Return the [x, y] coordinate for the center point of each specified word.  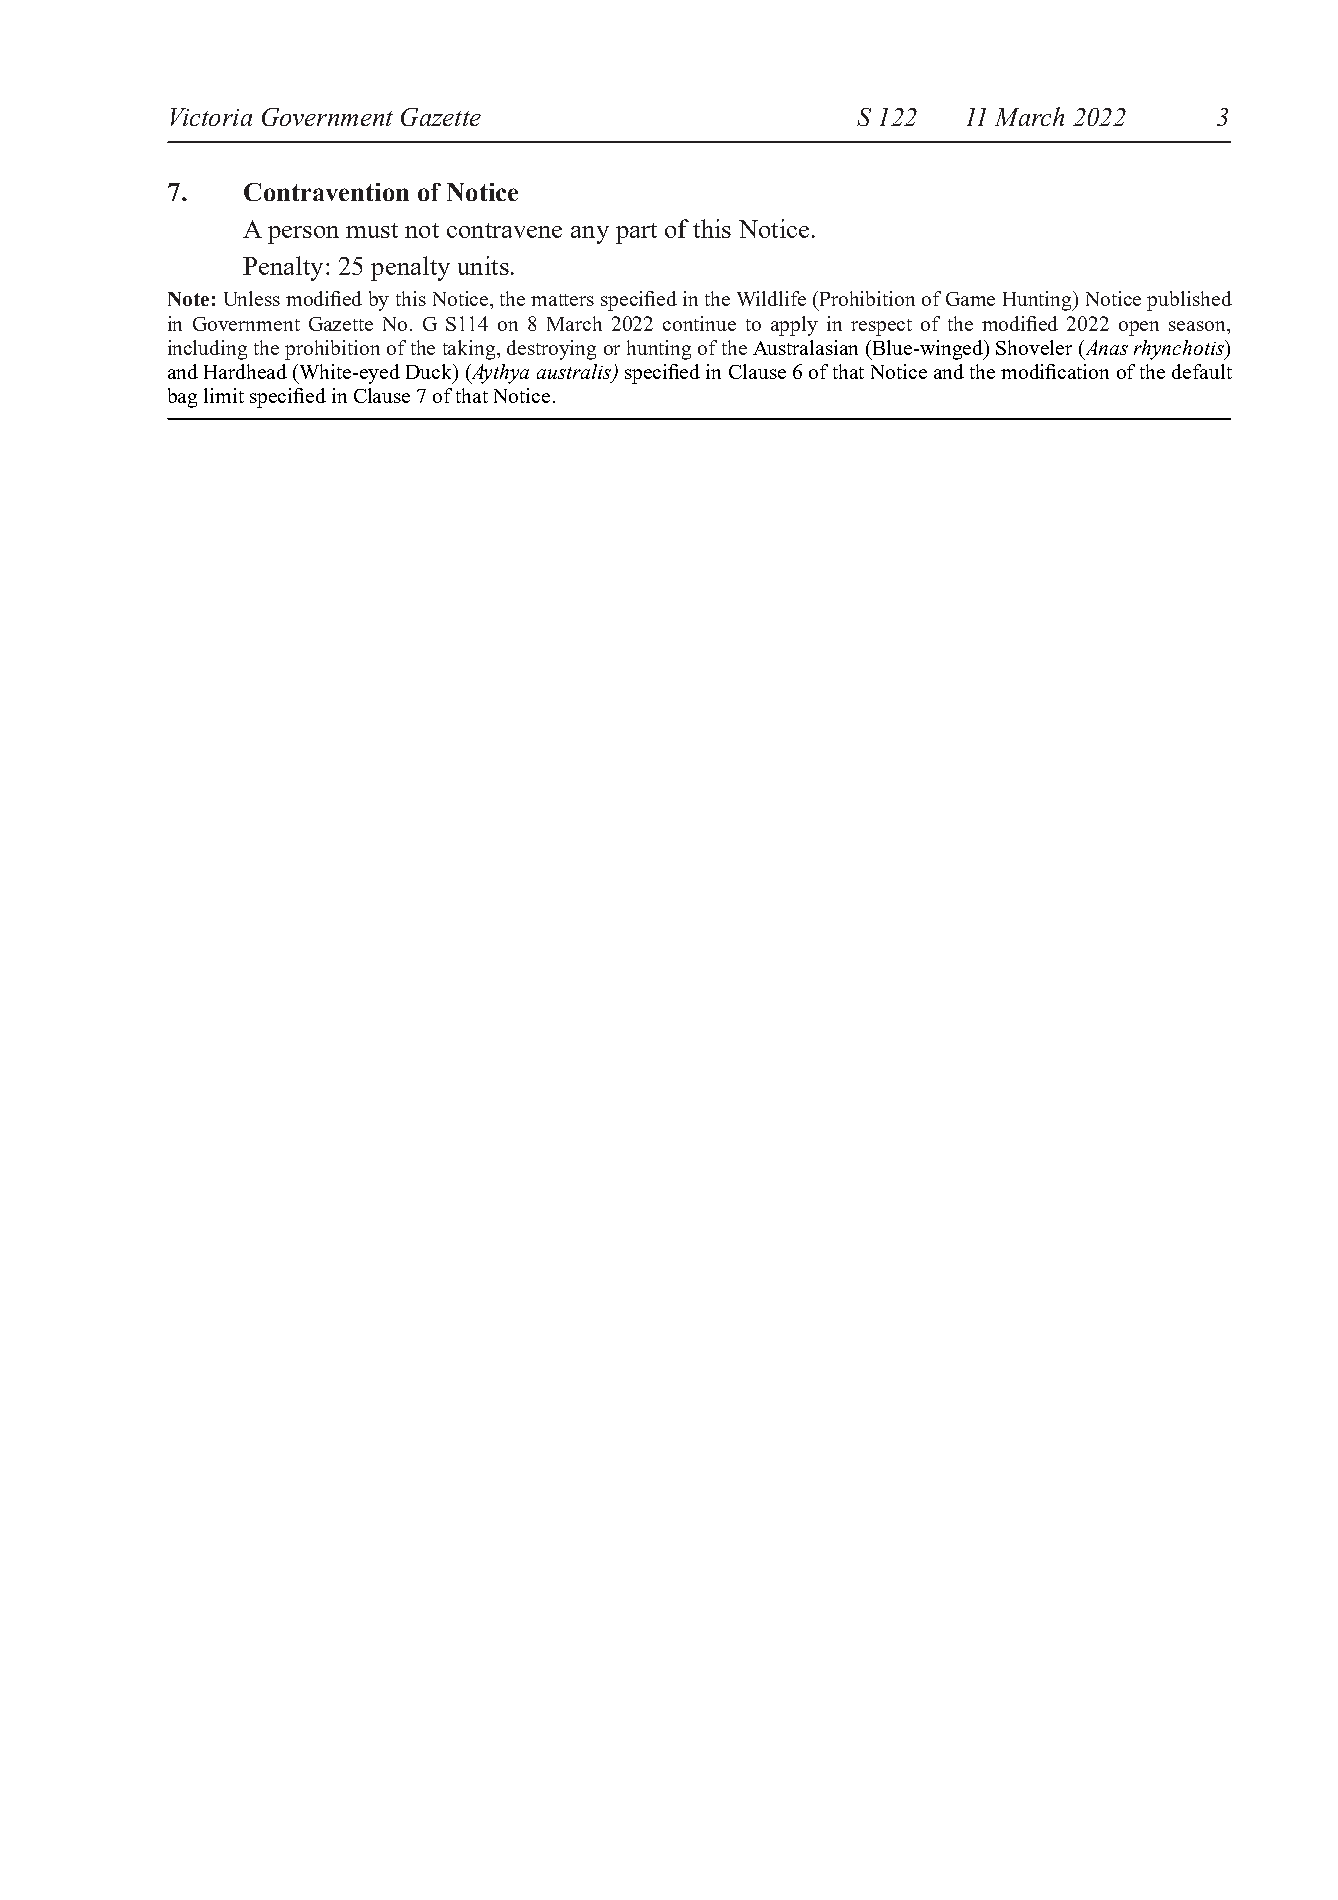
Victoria [211, 117]
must [372, 230]
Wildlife [771, 298]
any [590, 235]
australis [575, 373]
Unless [252, 298]
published [1189, 301]
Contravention [326, 192]
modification [1055, 371]
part [636, 233]
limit [224, 395]
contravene [504, 230]
